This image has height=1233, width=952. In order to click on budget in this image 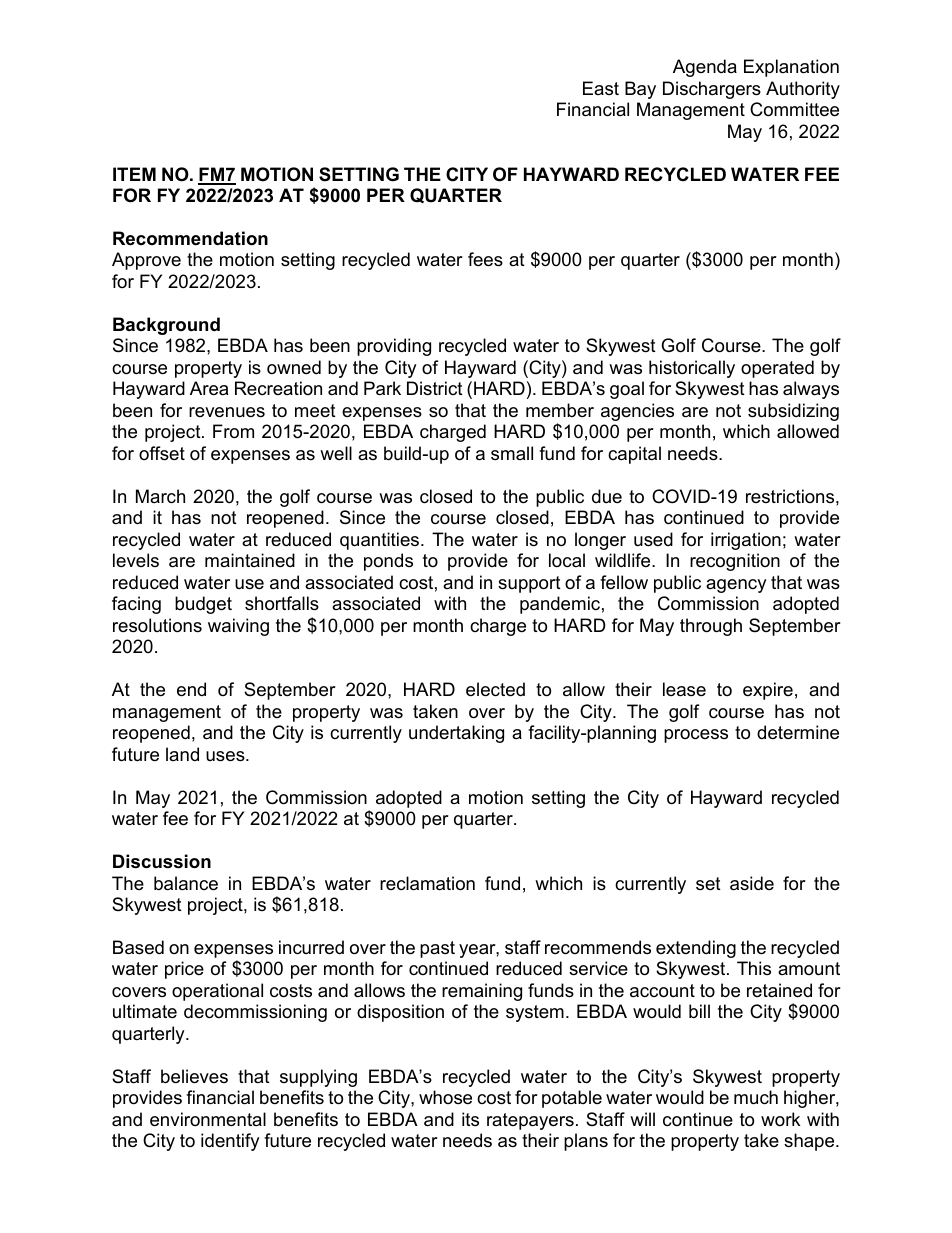, I will do `click(203, 605)`.
